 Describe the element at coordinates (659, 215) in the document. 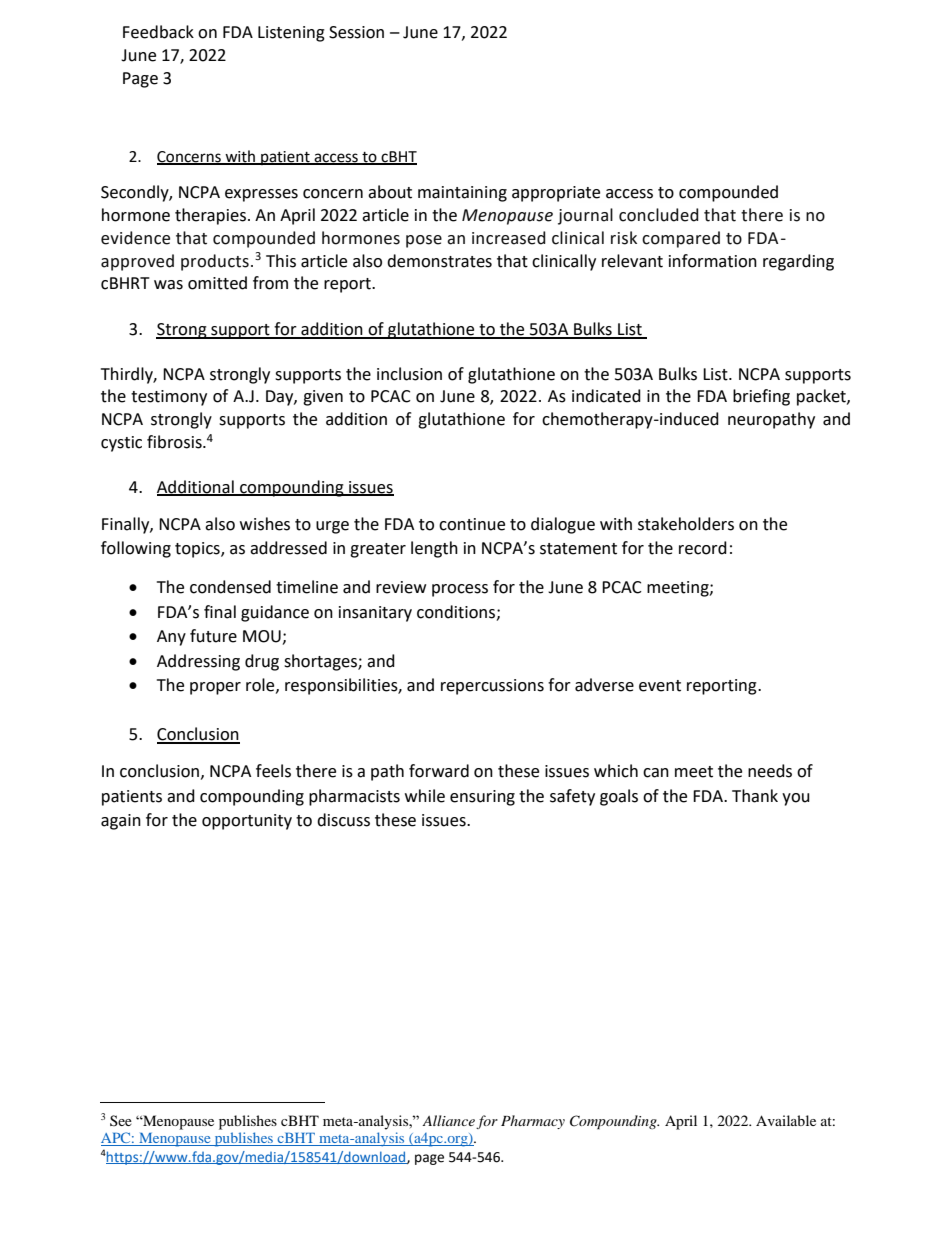

I see `concluded` at that location.
